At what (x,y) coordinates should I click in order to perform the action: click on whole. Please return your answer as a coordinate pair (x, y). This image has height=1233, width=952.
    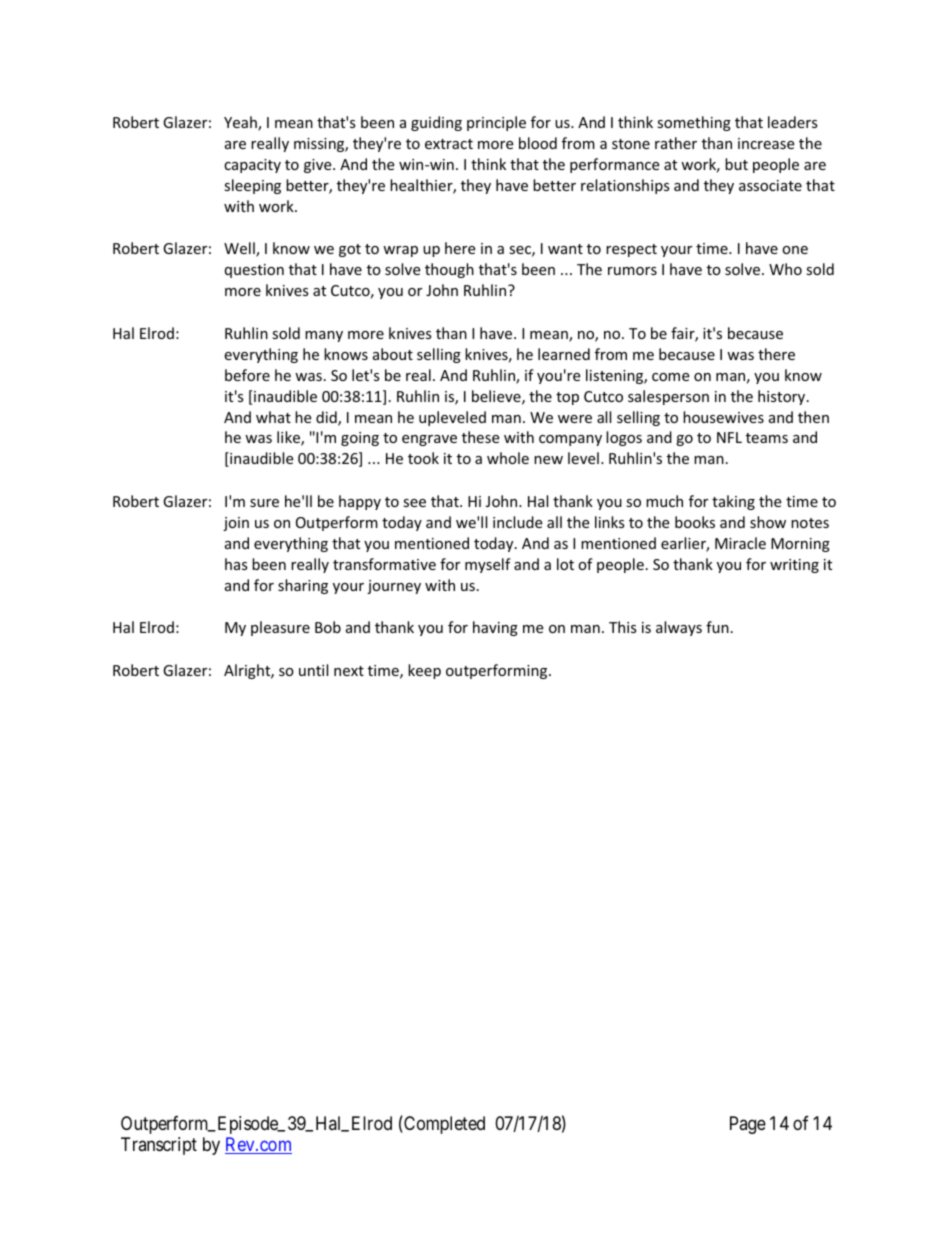
    Looking at the image, I should click on (508, 458).
